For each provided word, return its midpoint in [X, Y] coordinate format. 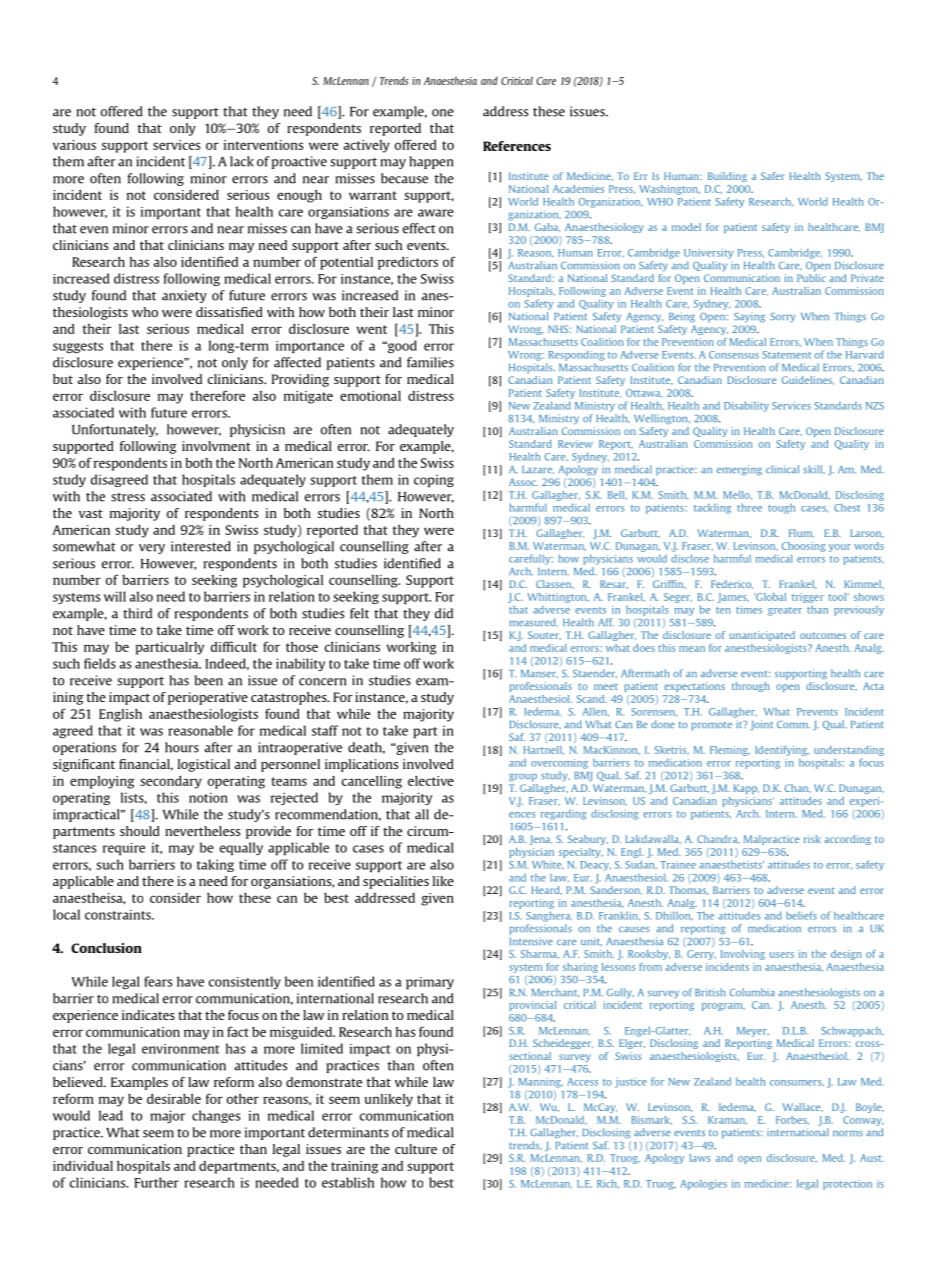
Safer [773, 176]
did [444, 613]
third [137, 613]
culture [416, 1149]
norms [848, 1133]
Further [156, 1182]
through [751, 687]
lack [242, 161]
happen [431, 162]
